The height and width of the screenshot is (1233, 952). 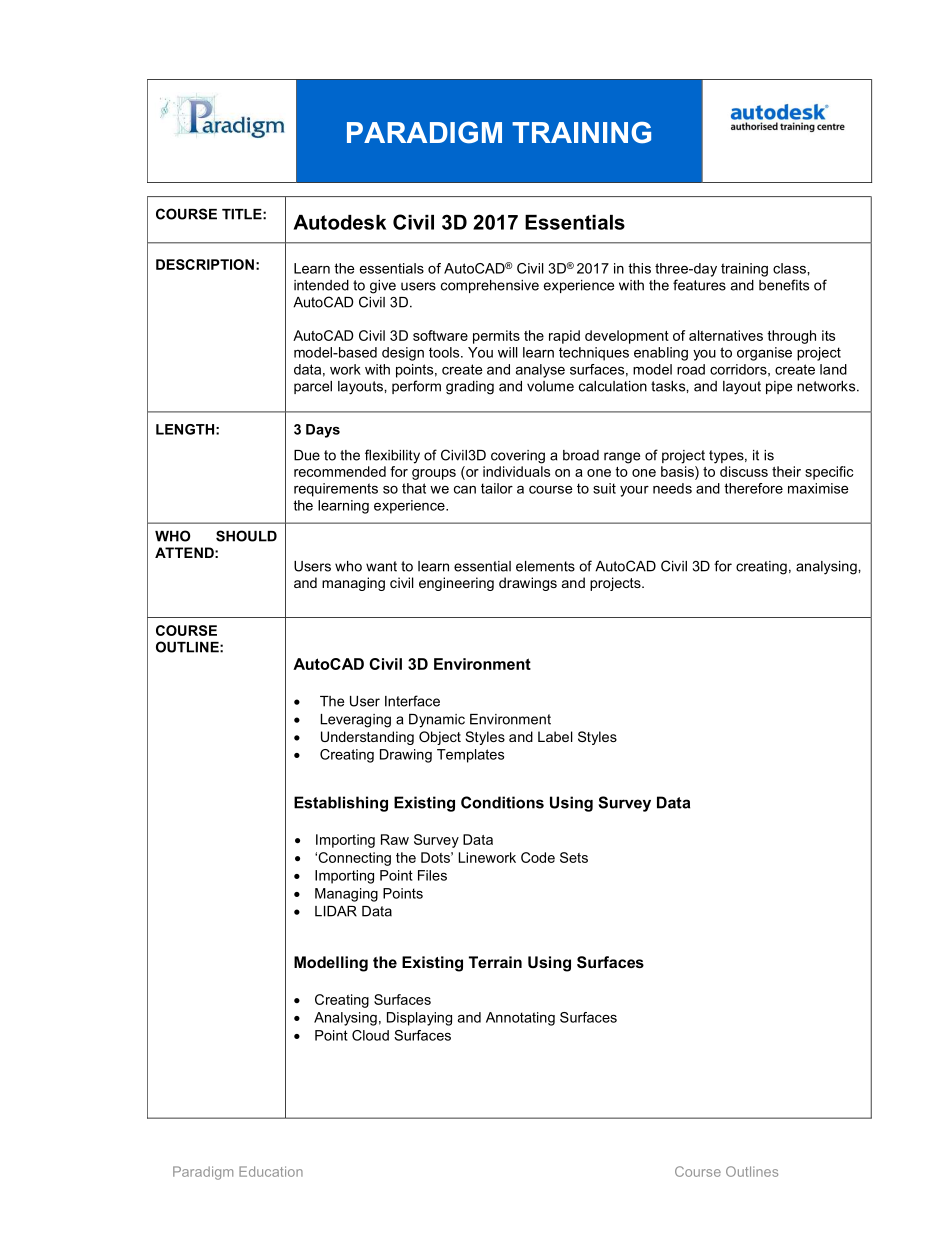 What do you see at coordinates (336, 911) in the screenshot?
I see `LIDAR` at bounding box center [336, 911].
